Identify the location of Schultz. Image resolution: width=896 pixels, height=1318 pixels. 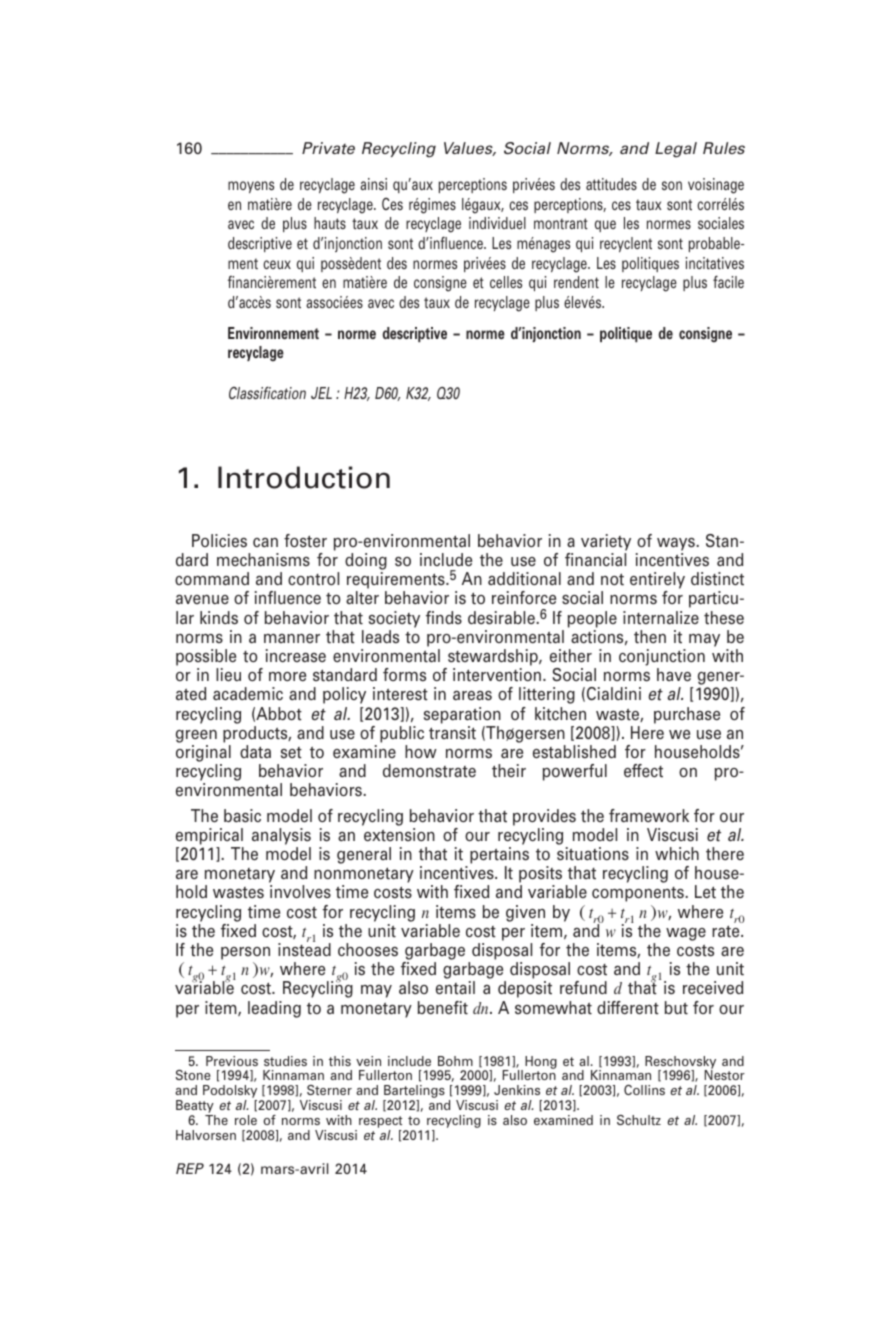
(639, 1120).
